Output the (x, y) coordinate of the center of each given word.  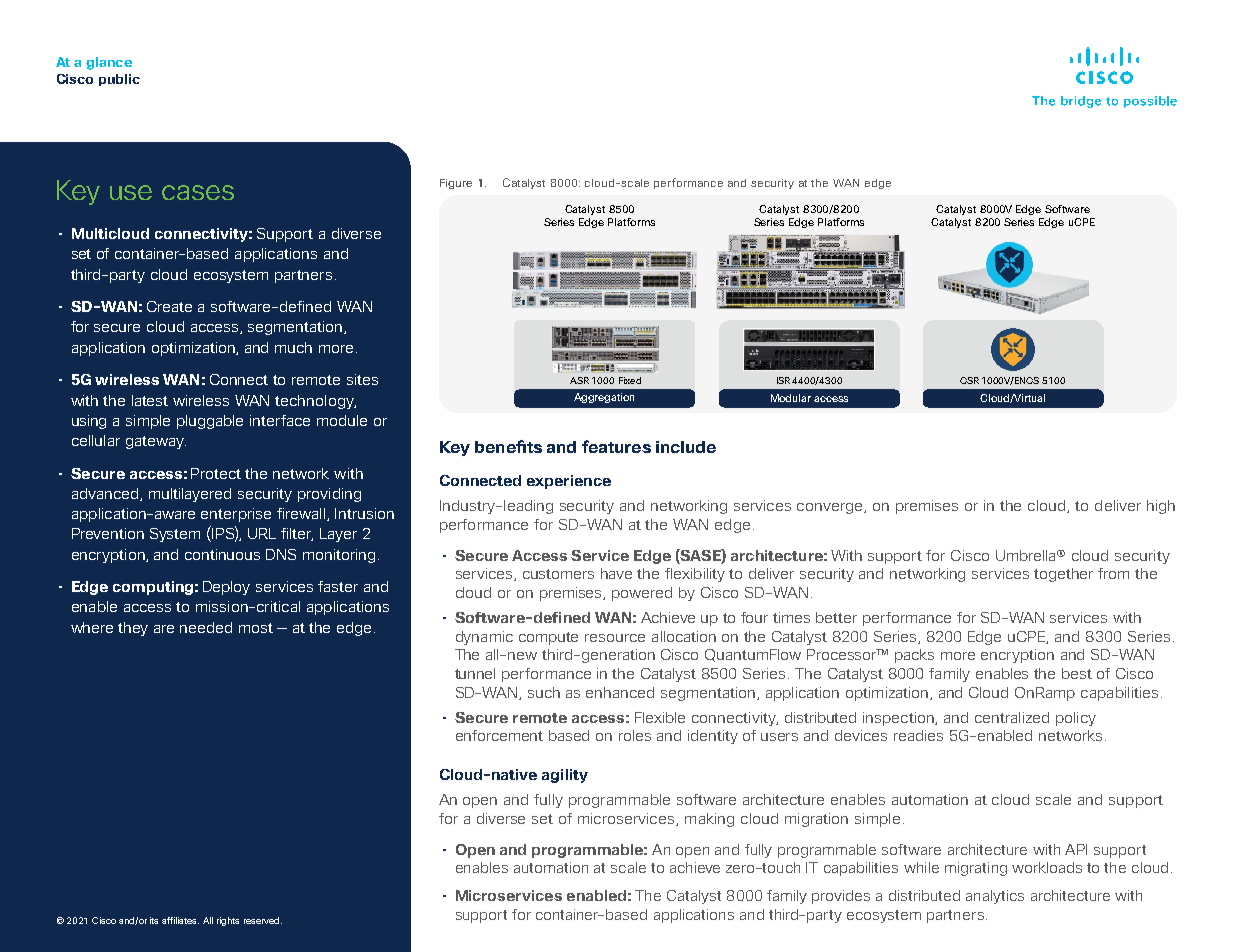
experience (569, 482)
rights (228, 921)
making (709, 820)
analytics (995, 897)
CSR (969, 380)
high (1161, 507)
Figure (456, 184)
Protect (216, 473)
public (119, 80)
